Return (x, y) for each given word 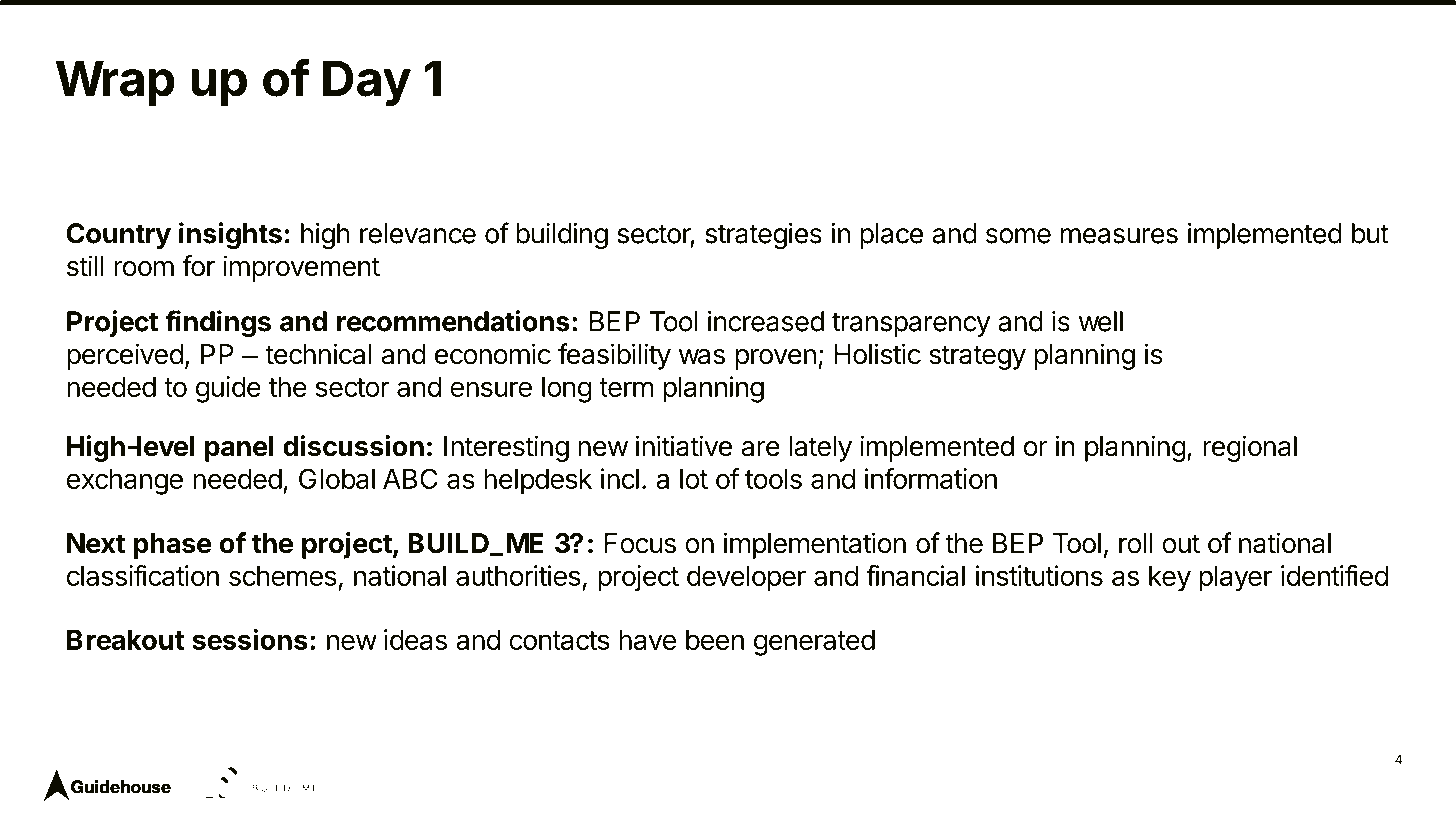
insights (230, 235)
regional (1250, 448)
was (702, 357)
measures (1119, 236)
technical (318, 354)
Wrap (115, 83)
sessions (250, 639)
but (1370, 233)
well (1101, 321)
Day (367, 83)
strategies (763, 236)
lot (694, 479)
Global (337, 478)
